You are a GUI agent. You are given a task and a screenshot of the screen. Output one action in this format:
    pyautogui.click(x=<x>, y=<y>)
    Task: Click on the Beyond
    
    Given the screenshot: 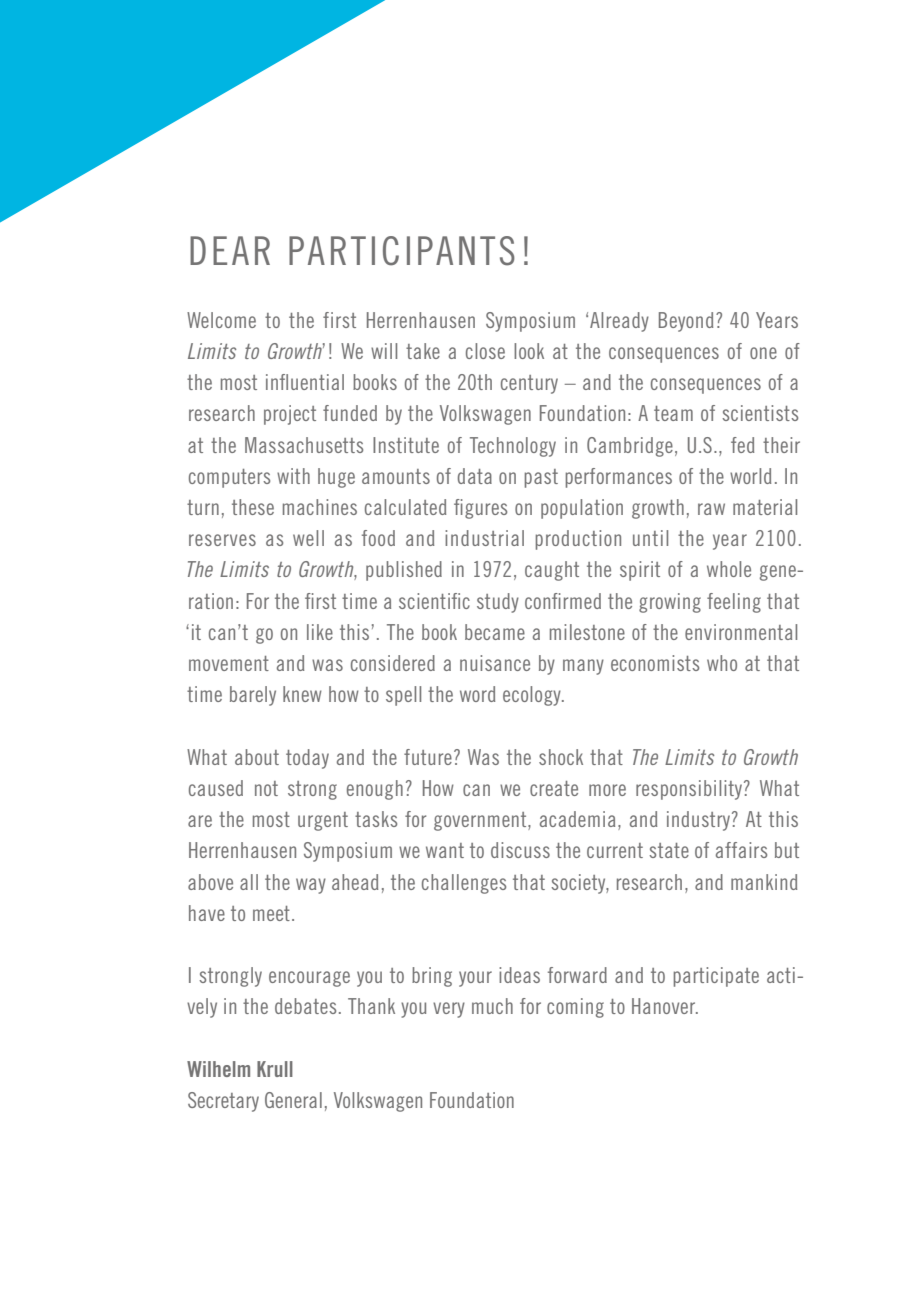 What is the action you would take?
    pyautogui.click(x=686, y=322)
